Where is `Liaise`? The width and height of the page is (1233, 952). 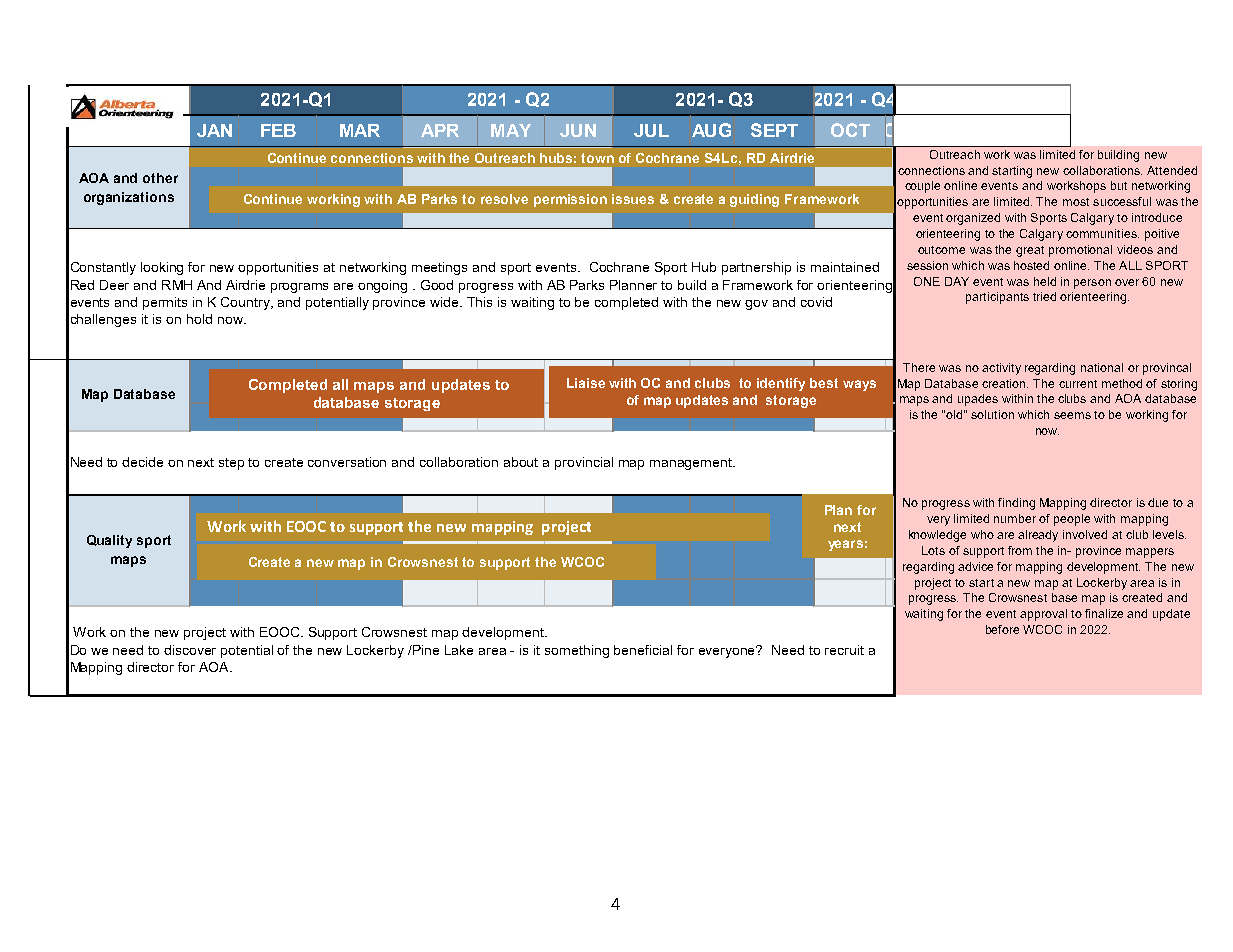 Liaise is located at coordinates (586, 383).
